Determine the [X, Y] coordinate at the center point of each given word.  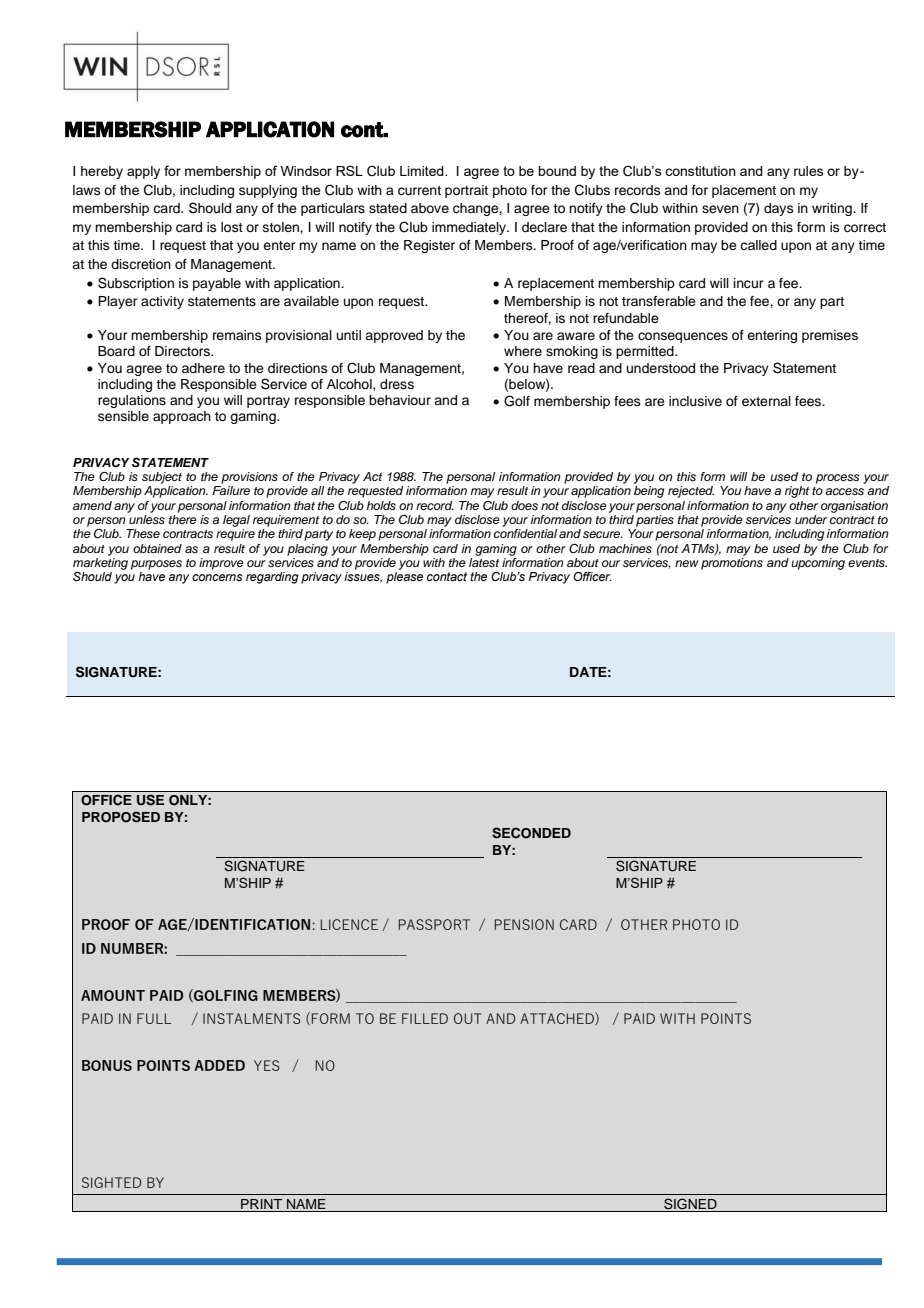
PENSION [524, 924]
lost [232, 227]
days [779, 209]
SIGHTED [111, 1182]
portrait [466, 191]
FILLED [425, 1018]
